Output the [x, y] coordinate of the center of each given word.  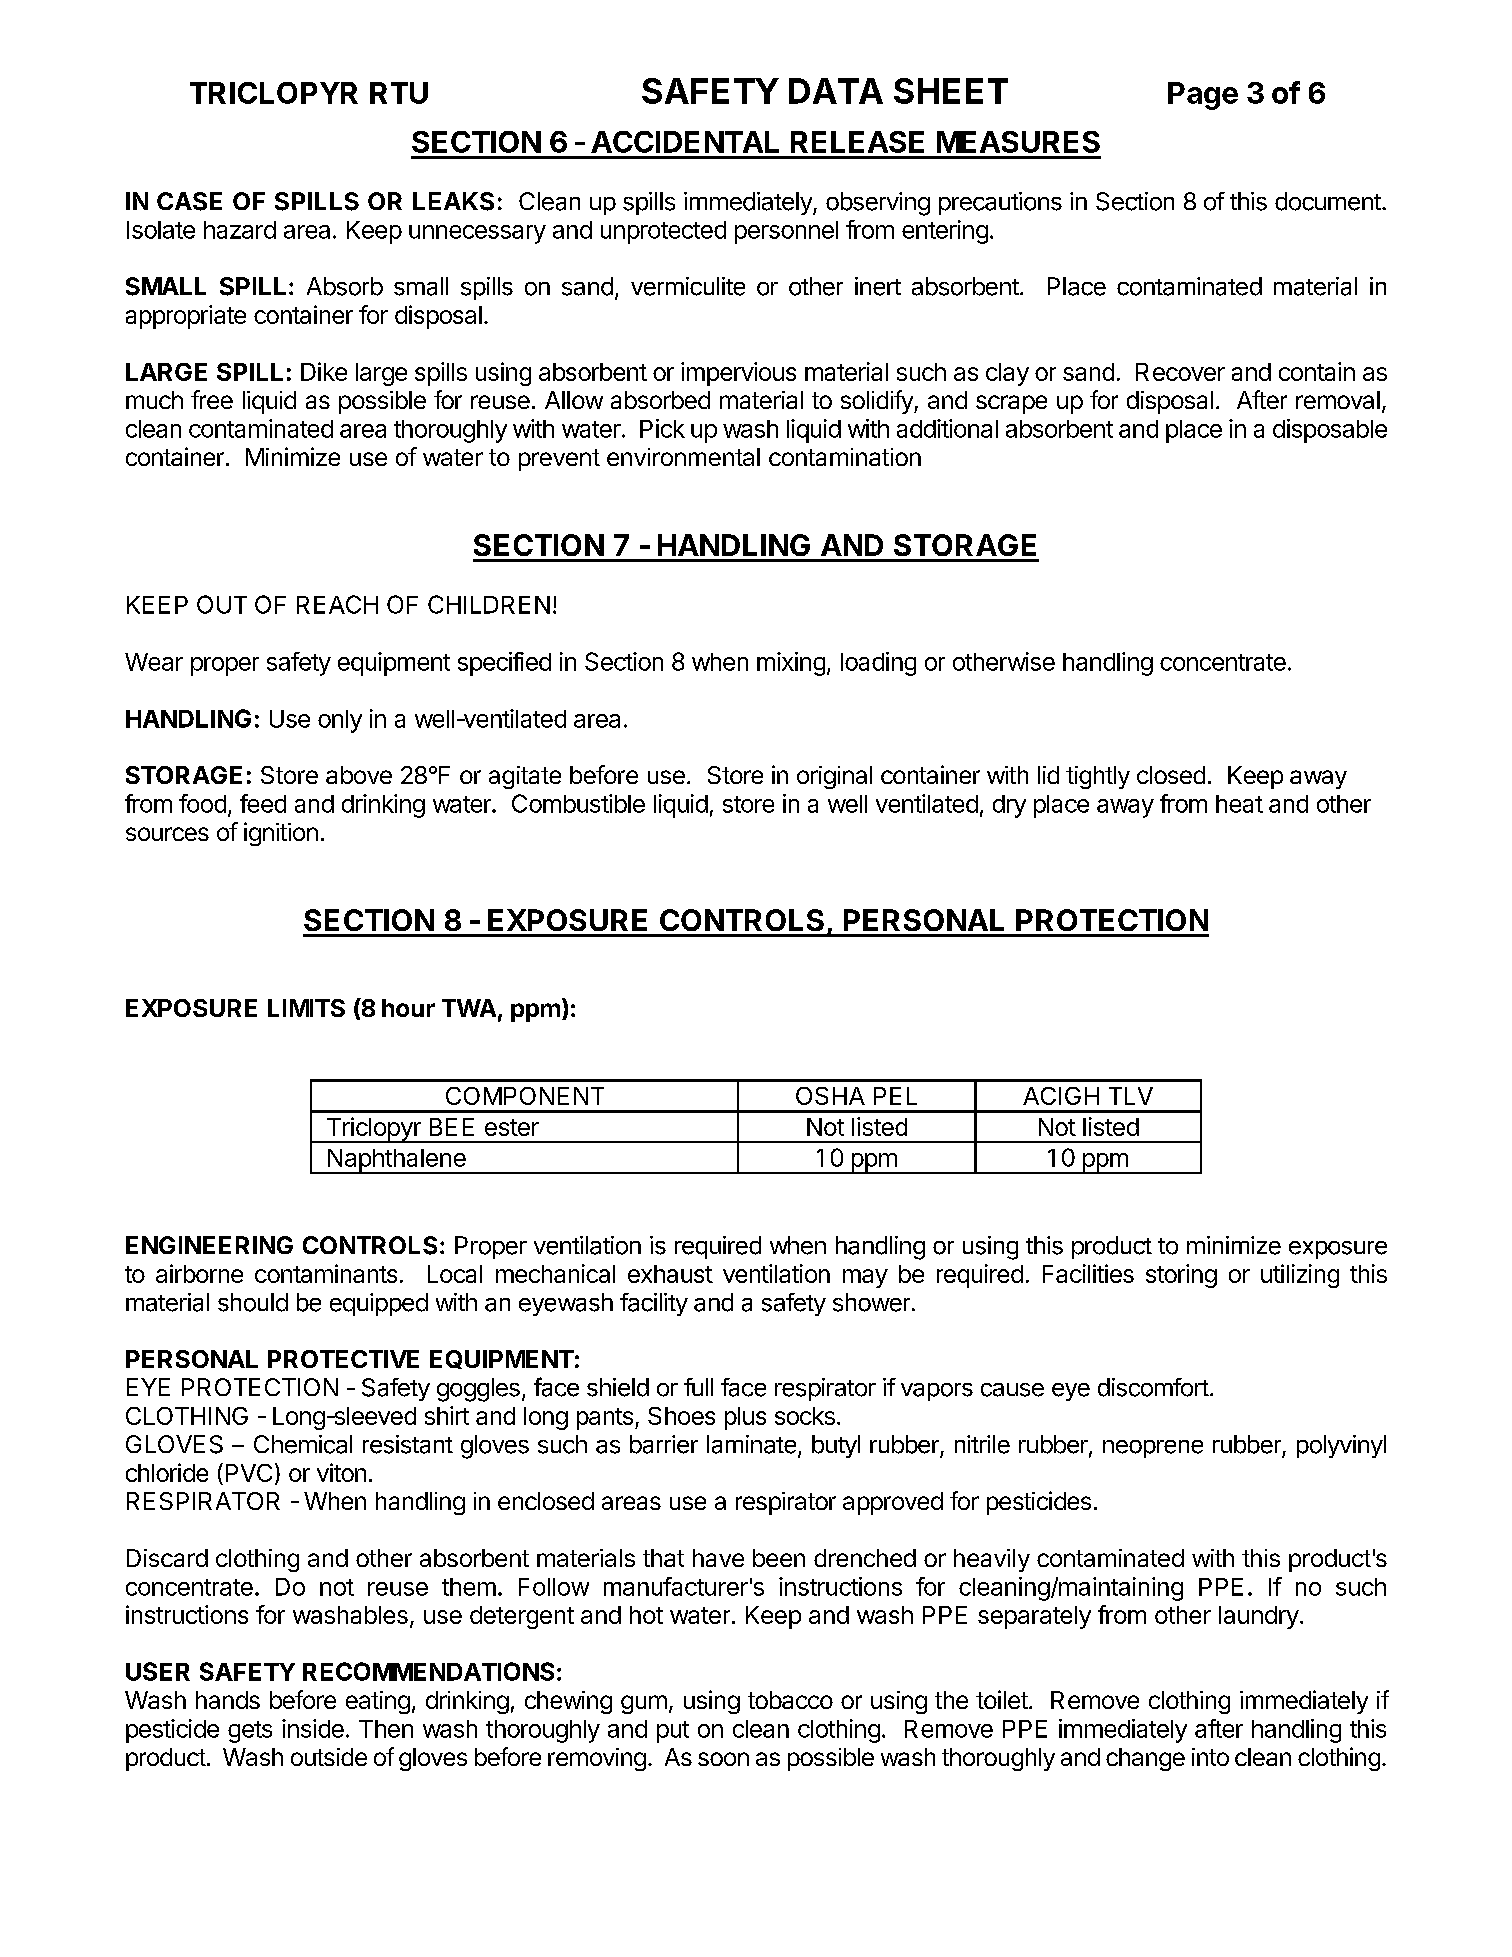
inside [313, 1728]
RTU [399, 93]
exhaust [670, 1274]
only [340, 721]
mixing [791, 664]
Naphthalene [397, 1161]
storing [1181, 1276]
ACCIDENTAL [685, 142]
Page [1203, 96]
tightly [1098, 777]
